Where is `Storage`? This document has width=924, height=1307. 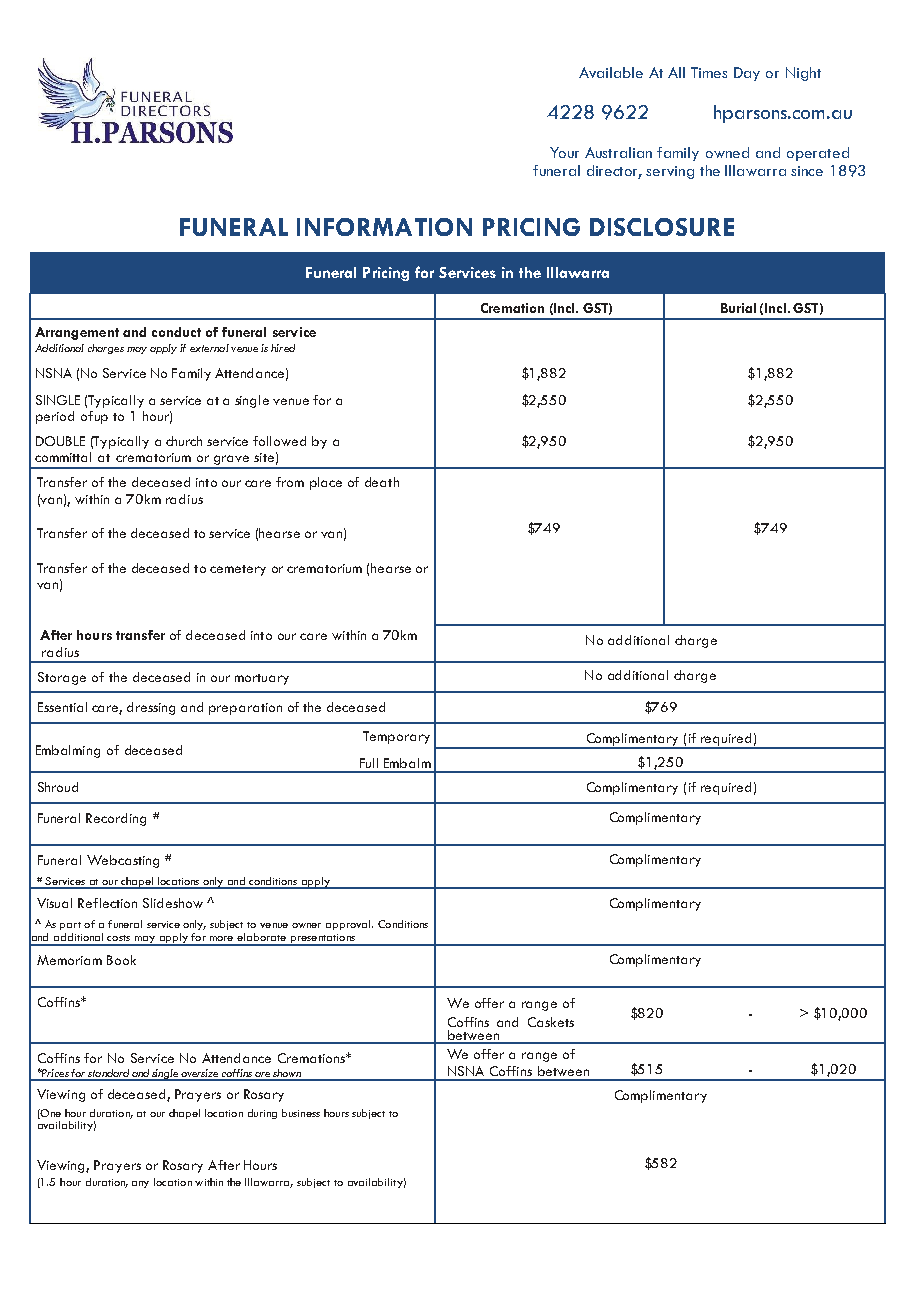 Storage is located at coordinates (62, 678).
